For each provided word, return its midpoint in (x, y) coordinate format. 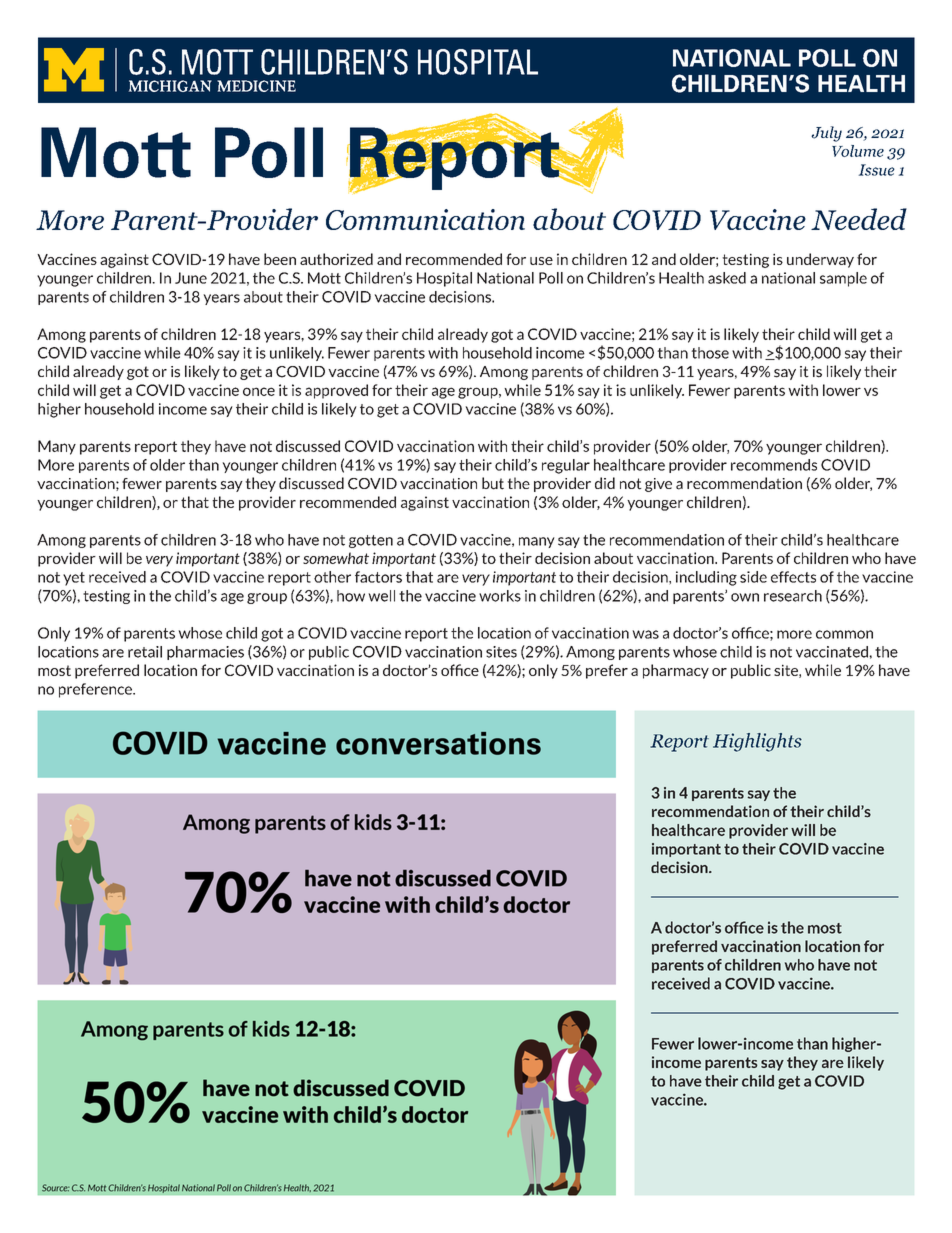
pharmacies (205, 653)
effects (793, 577)
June (191, 278)
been (280, 259)
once (259, 391)
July (826, 134)
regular (566, 466)
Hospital (444, 279)
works (500, 596)
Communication (425, 219)
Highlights (757, 742)
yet (74, 579)
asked (727, 278)
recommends (774, 465)
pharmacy (676, 671)
